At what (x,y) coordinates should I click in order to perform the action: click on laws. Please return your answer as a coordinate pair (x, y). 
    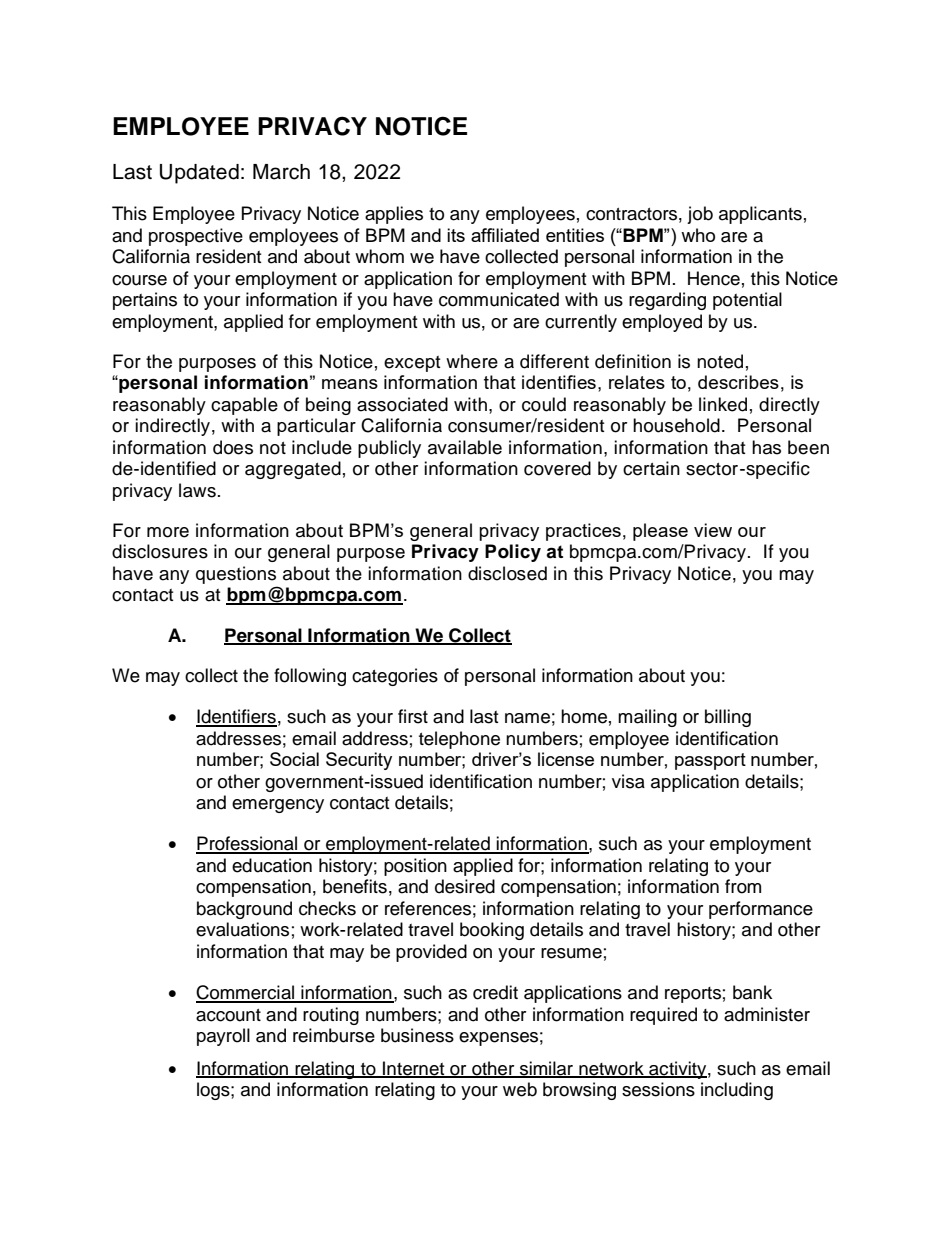
    Looking at the image, I should click on (197, 490).
